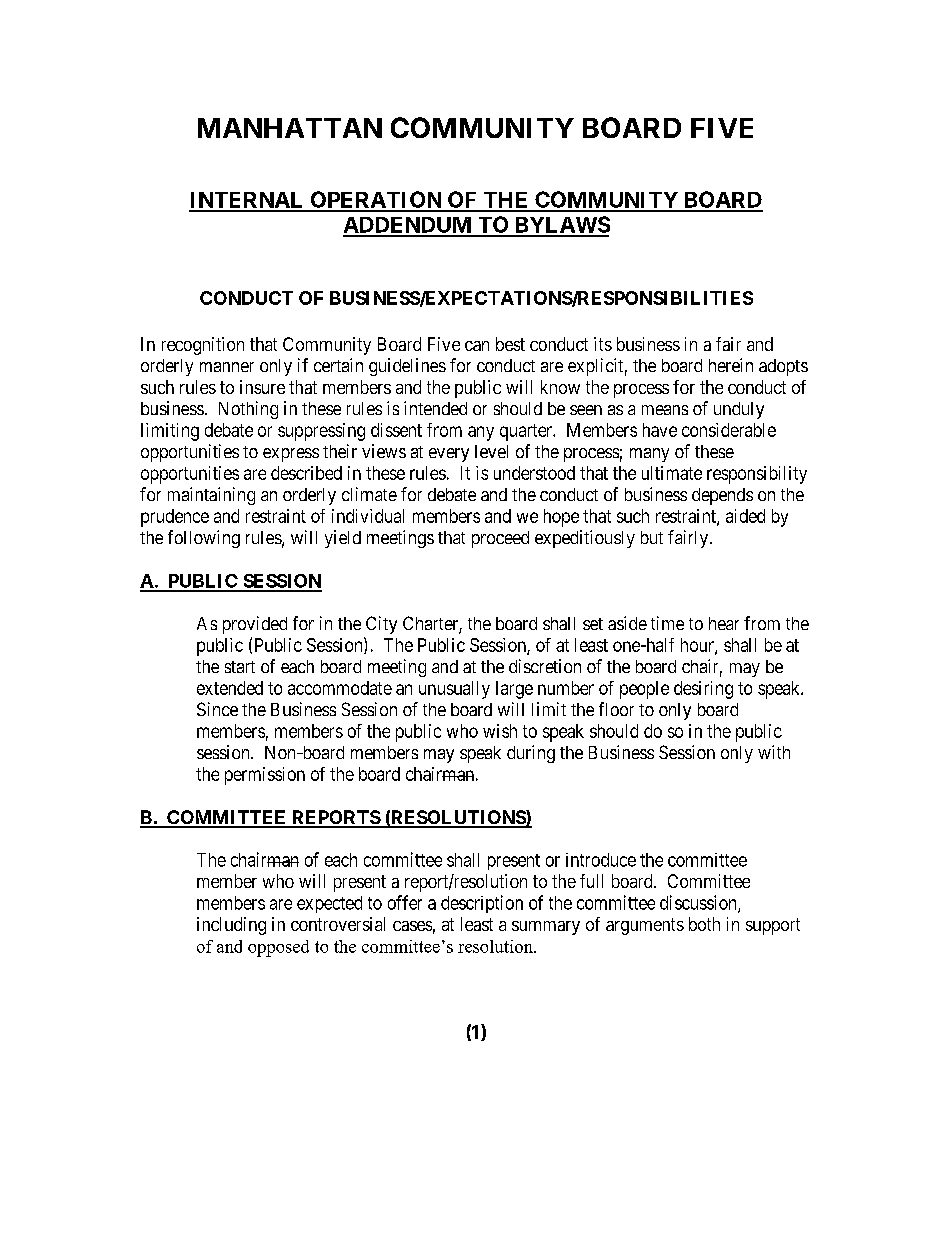 Image resolution: width=952 pixels, height=1233 pixels. What do you see at coordinates (435, 408) in the screenshot?
I see `intended` at bounding box center [435, 408].
